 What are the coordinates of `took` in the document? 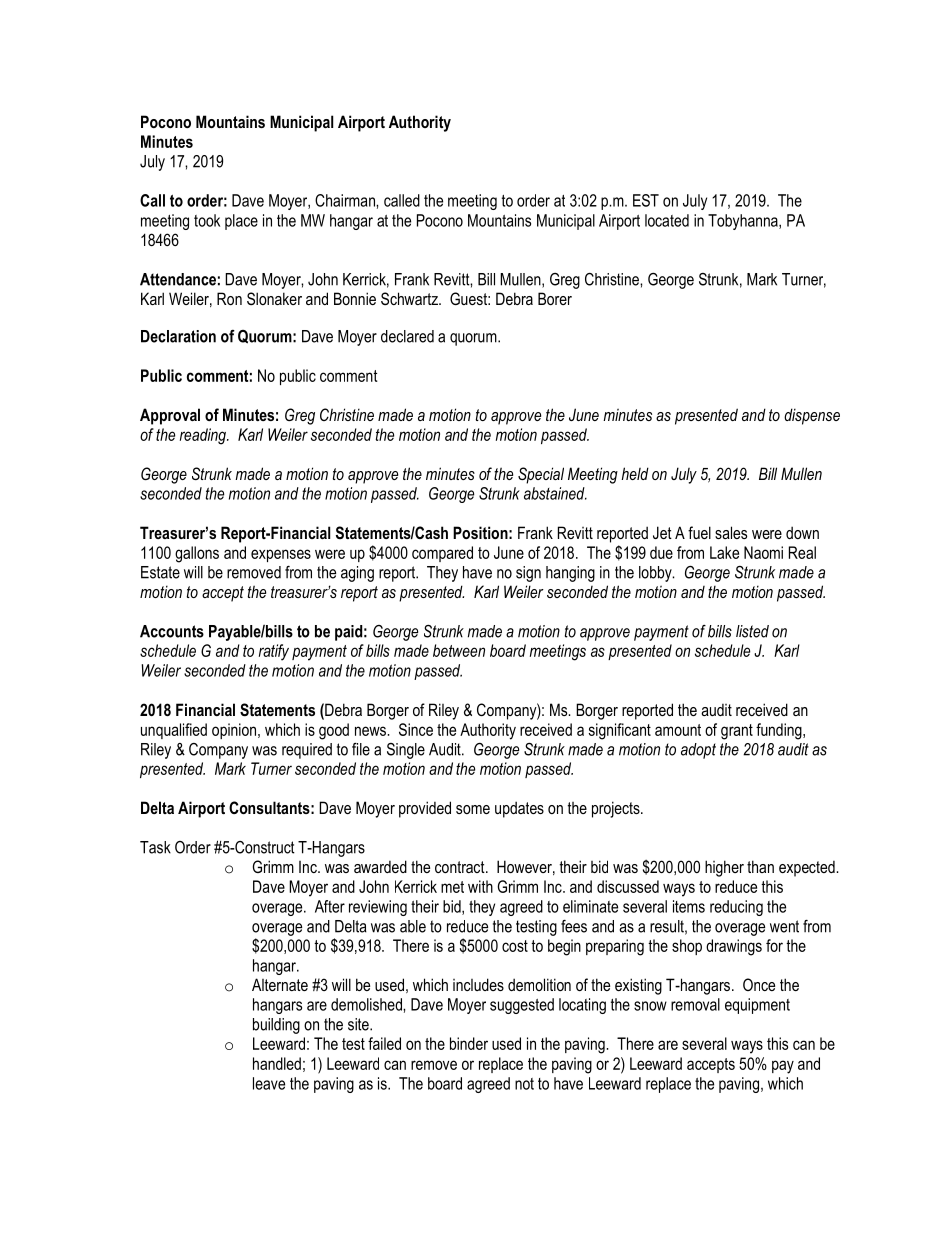 It's located at (207, 220).
